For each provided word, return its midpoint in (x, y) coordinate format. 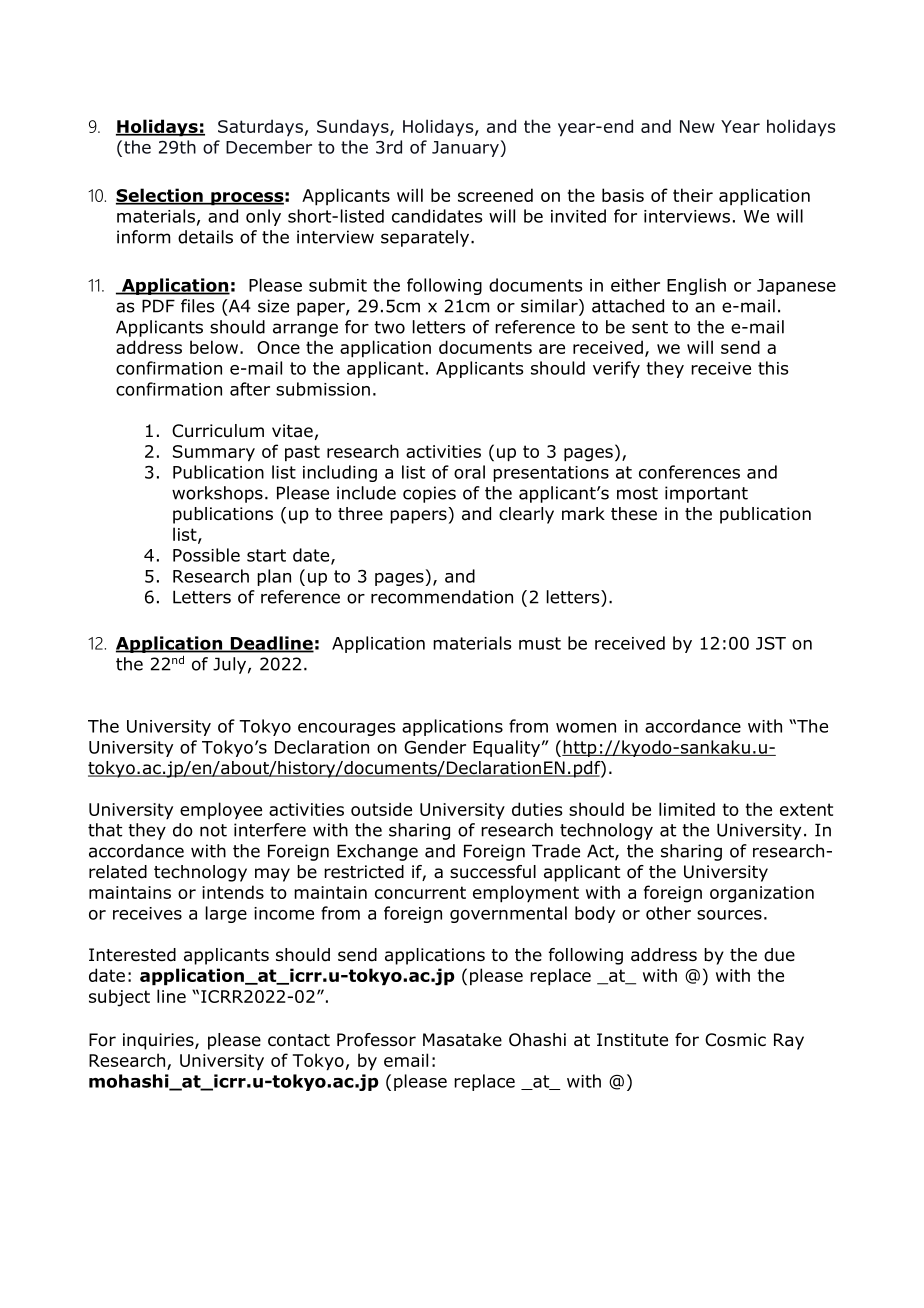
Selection (160, 196)
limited (687, 809)
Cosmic (735, 1040)
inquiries (159, 1041)
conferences (689, 472)
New (697, 126)
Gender (435, 747)
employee (221, 811)
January (465, 149)
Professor (376, 1040)
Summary (214, 453)
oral (469, 472)
